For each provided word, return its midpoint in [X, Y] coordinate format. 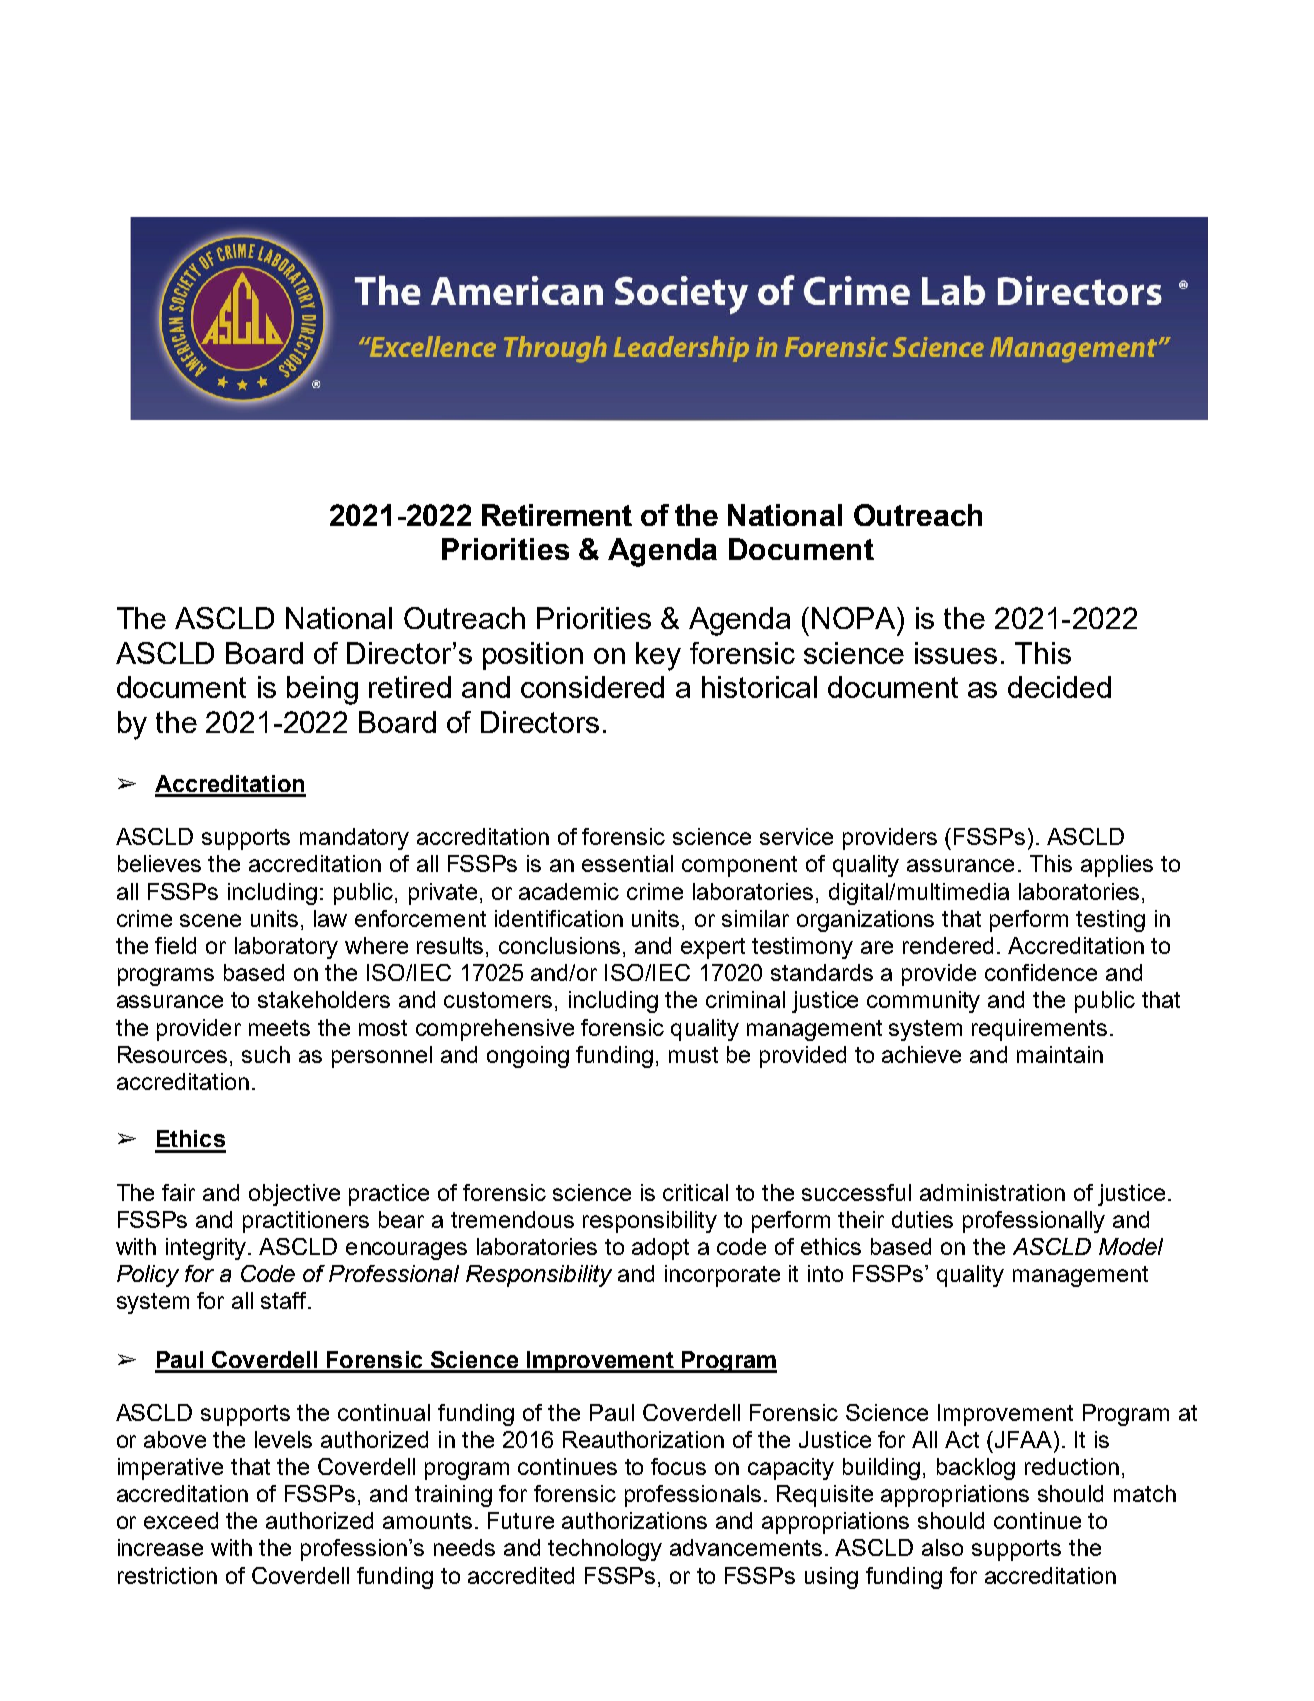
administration [992, 1192]
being [322, 690]
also [942, 1547]
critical [695, 1192]
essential [627, 863]
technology [605, 1550]
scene [210, 920]
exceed [181, 1520]
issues [956, 653]
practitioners [306, 1222]
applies [1117, 866]
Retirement [557, 515]
